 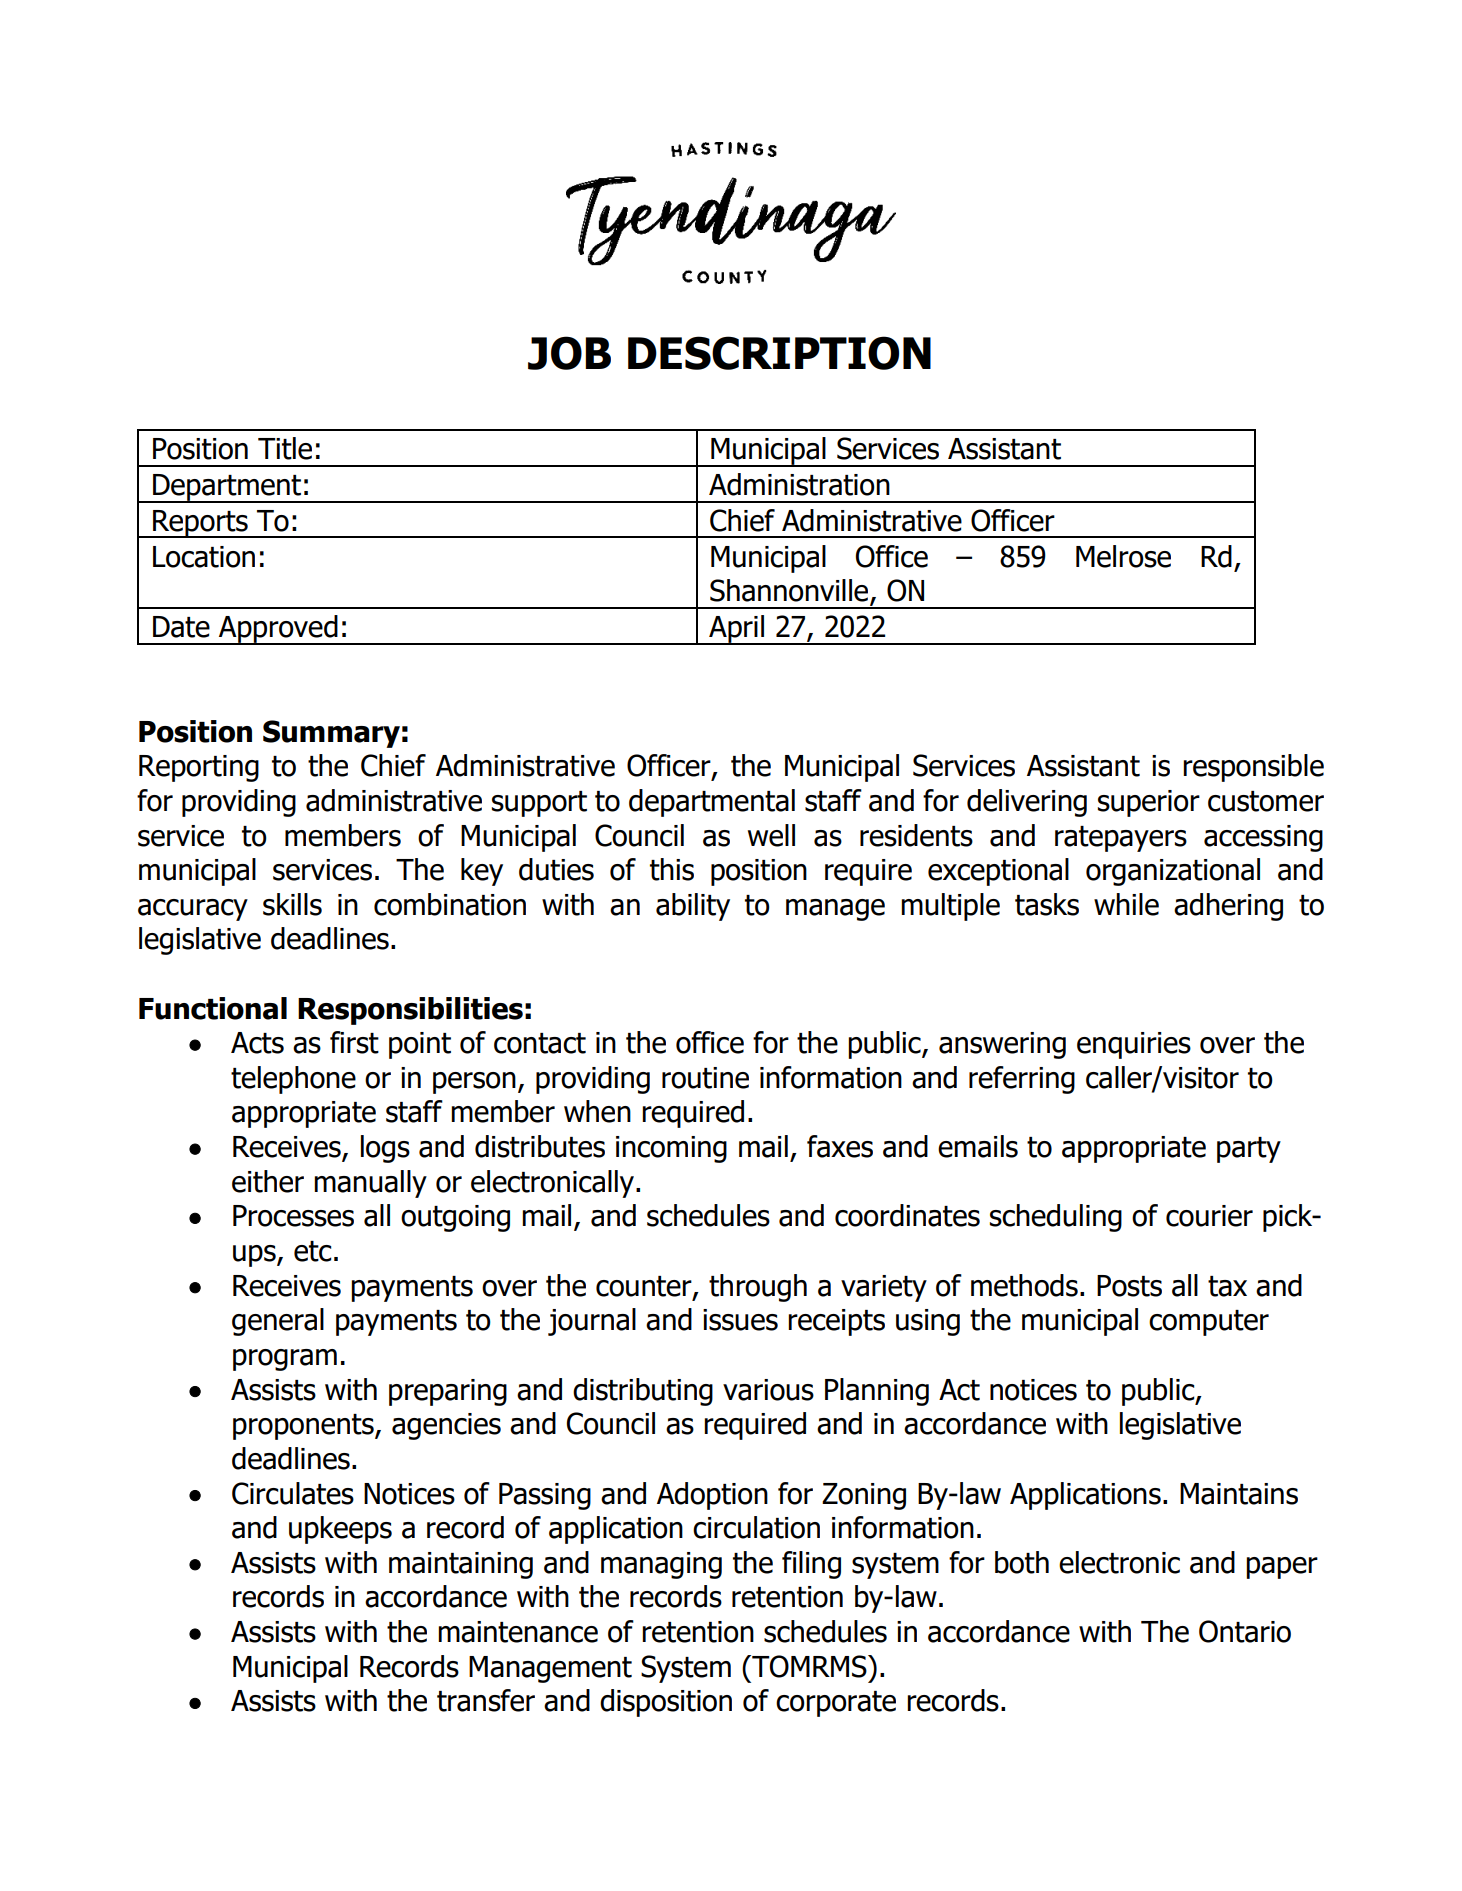 What do you see at coordinates (285, 448) in the screenshot?
I see `Title` at bounding box center [285, 448].
